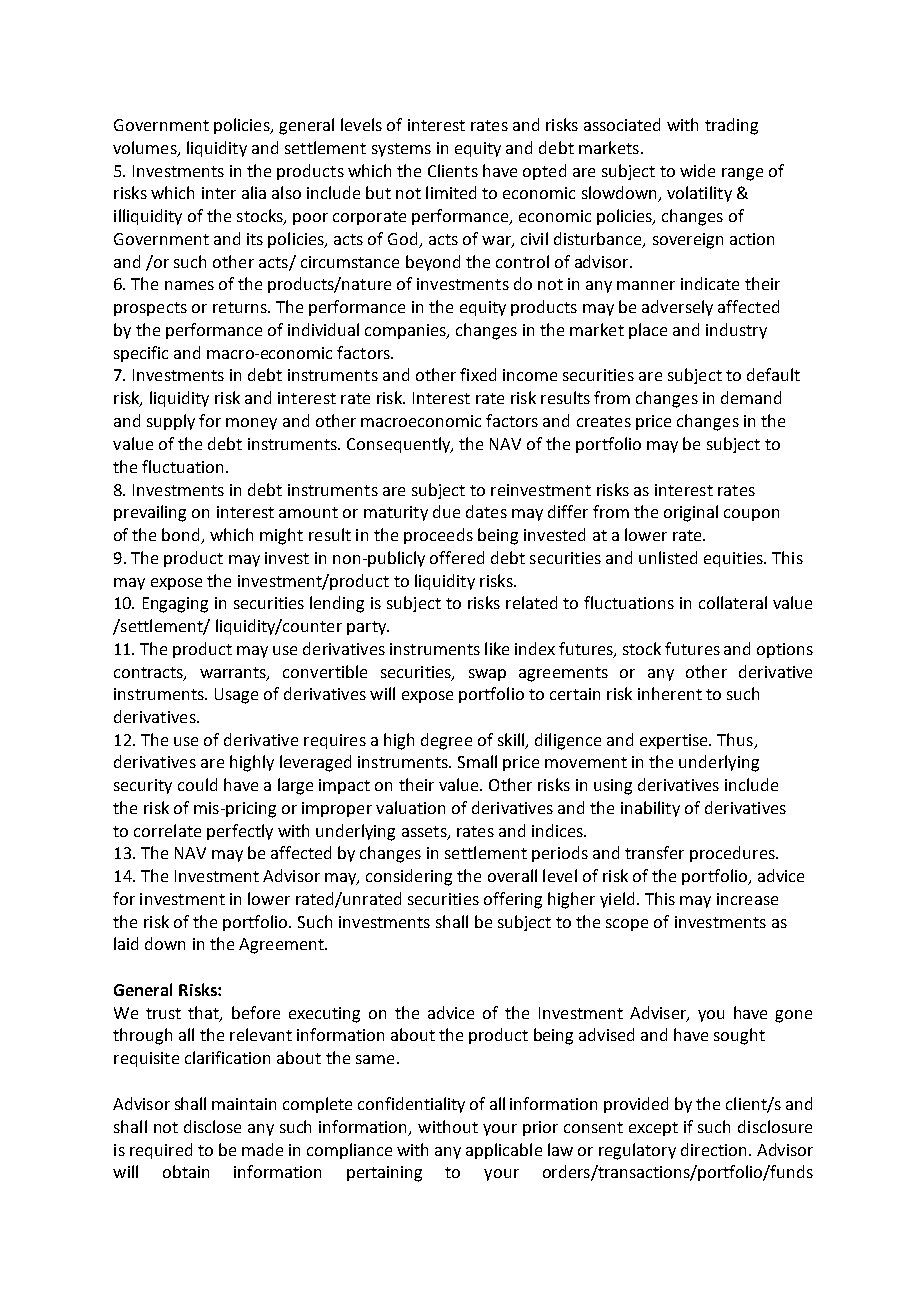 The height and width of the page is (1308, 924). Describe the element at coordinates (171, 422) in the page. I see `supply` at that location.
